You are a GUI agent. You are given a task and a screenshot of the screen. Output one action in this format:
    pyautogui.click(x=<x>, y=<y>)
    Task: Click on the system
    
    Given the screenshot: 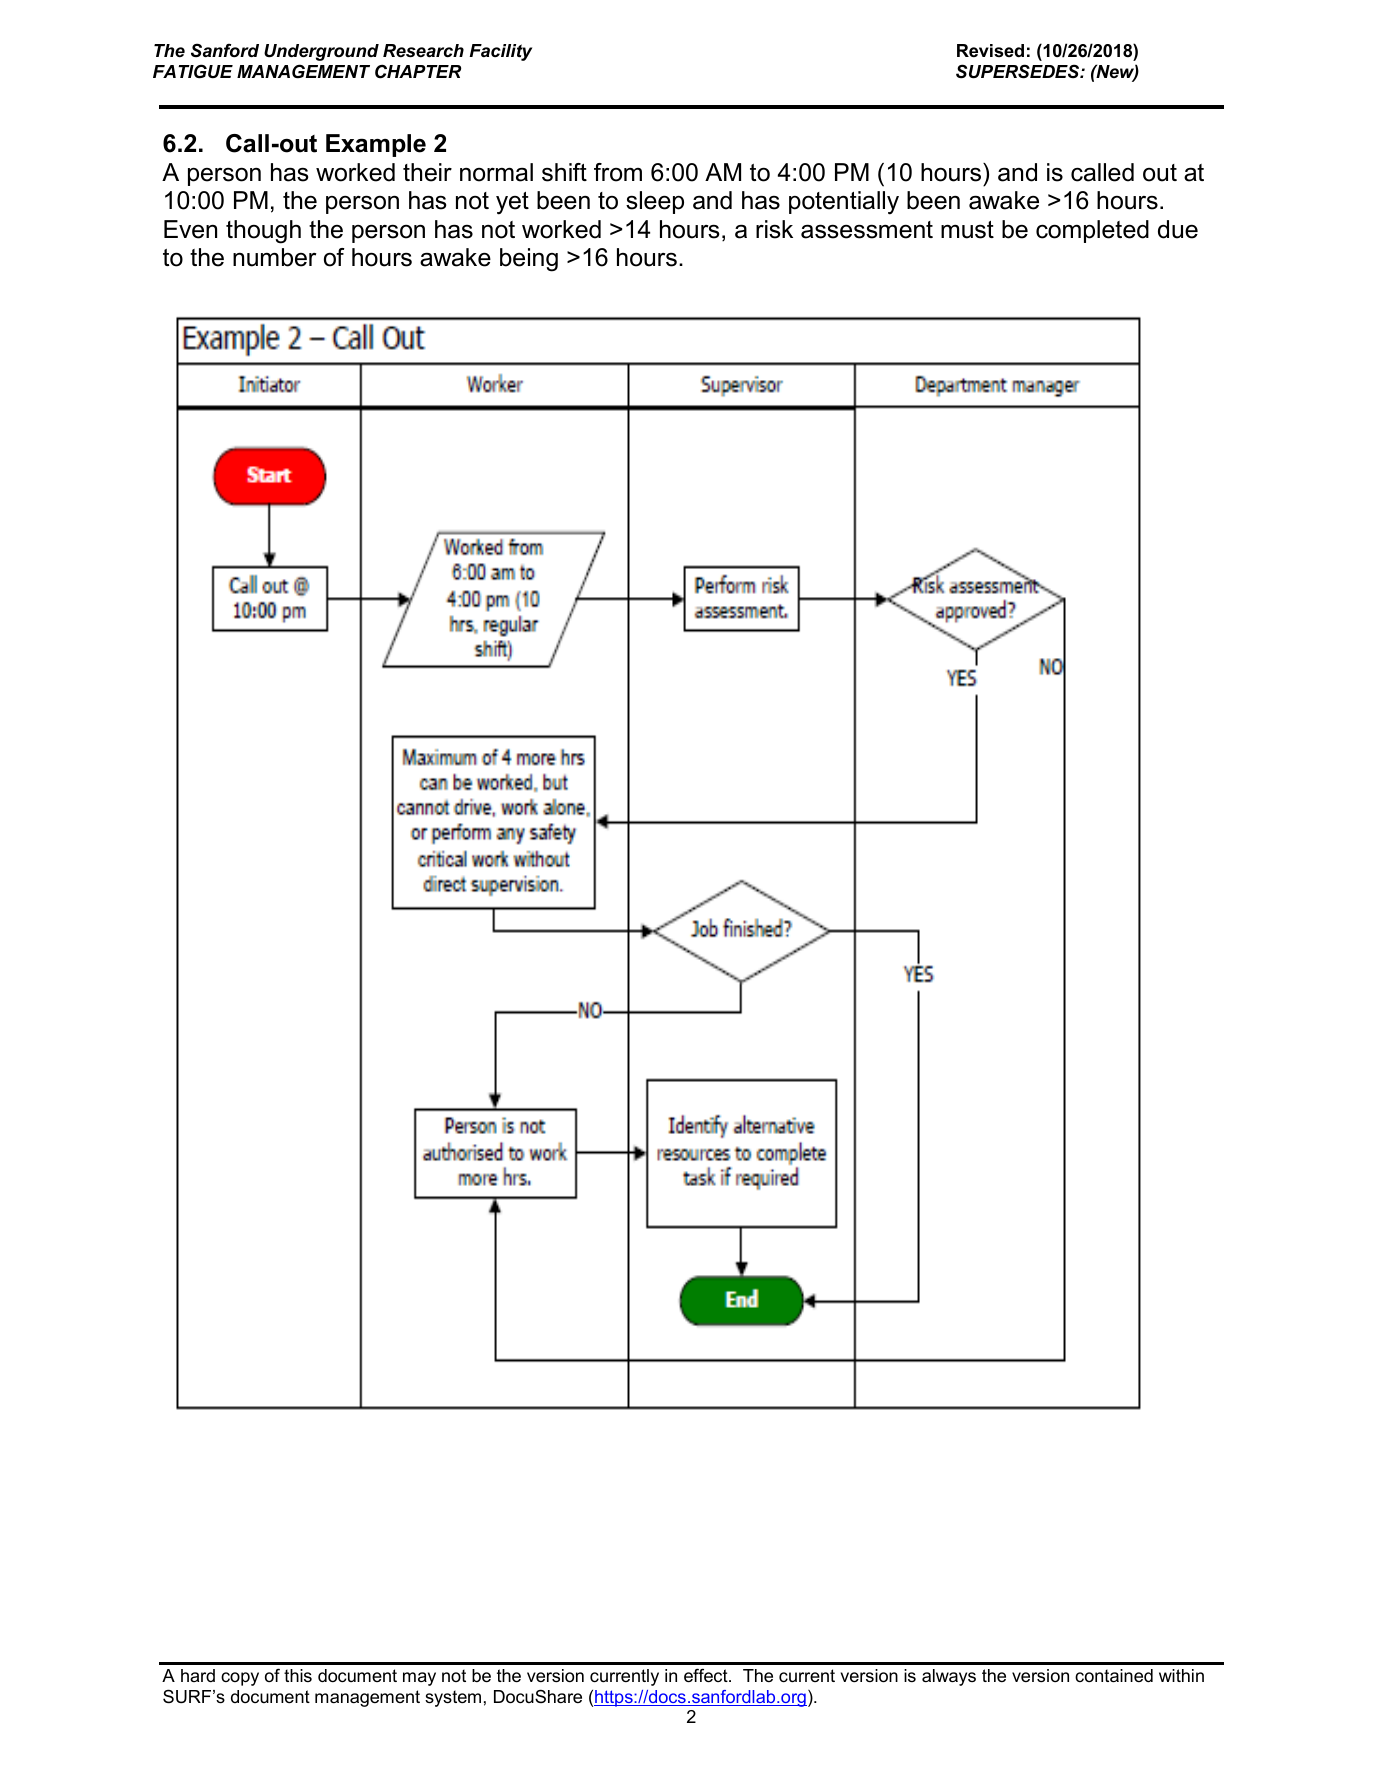 What is the action you would take?
    pyautogui.click(x=453, y=1698)
